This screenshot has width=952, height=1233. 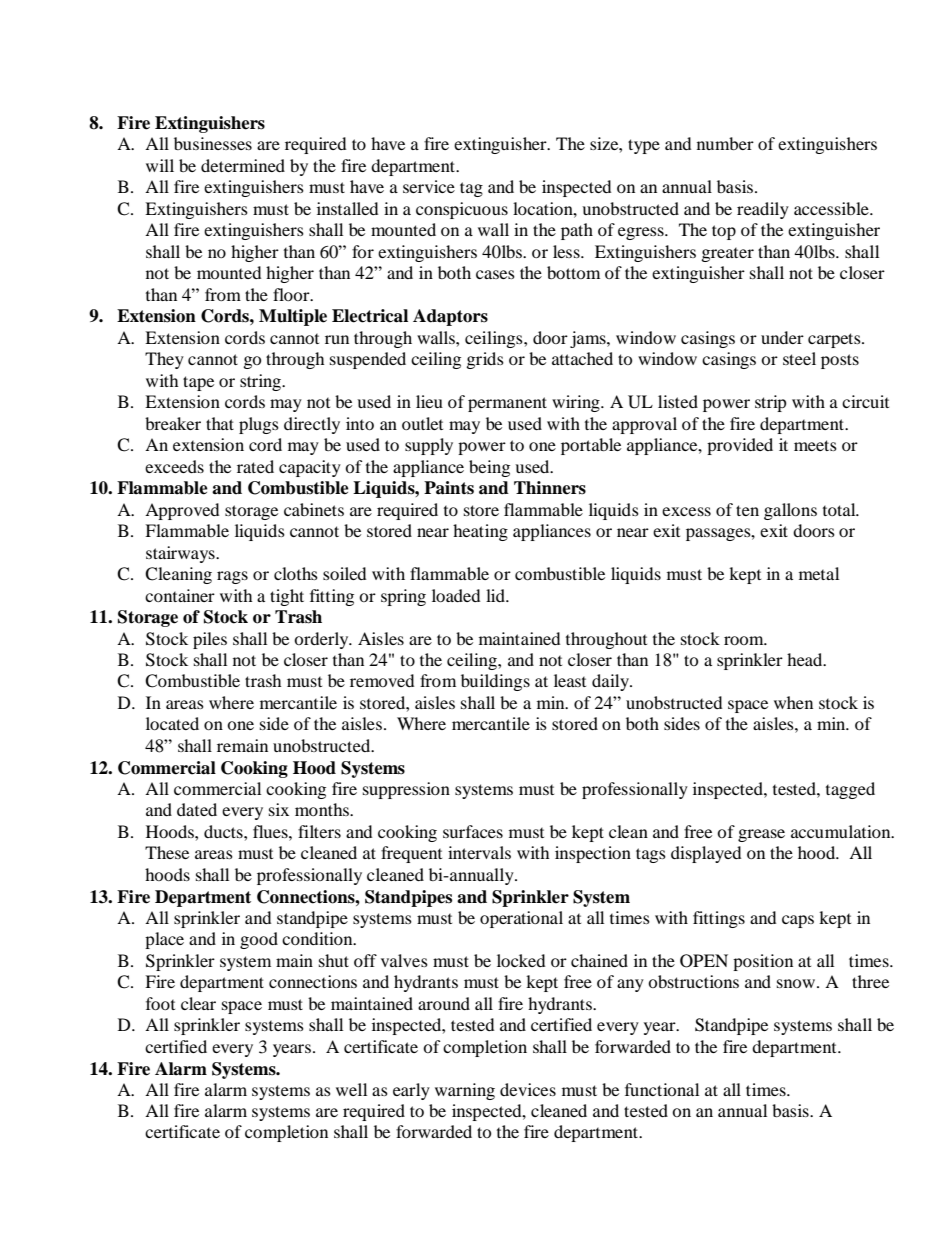 What do you see at coordinates (761, 835) in the screenshot?
I see `grease` at bounding box center [761, 835].
